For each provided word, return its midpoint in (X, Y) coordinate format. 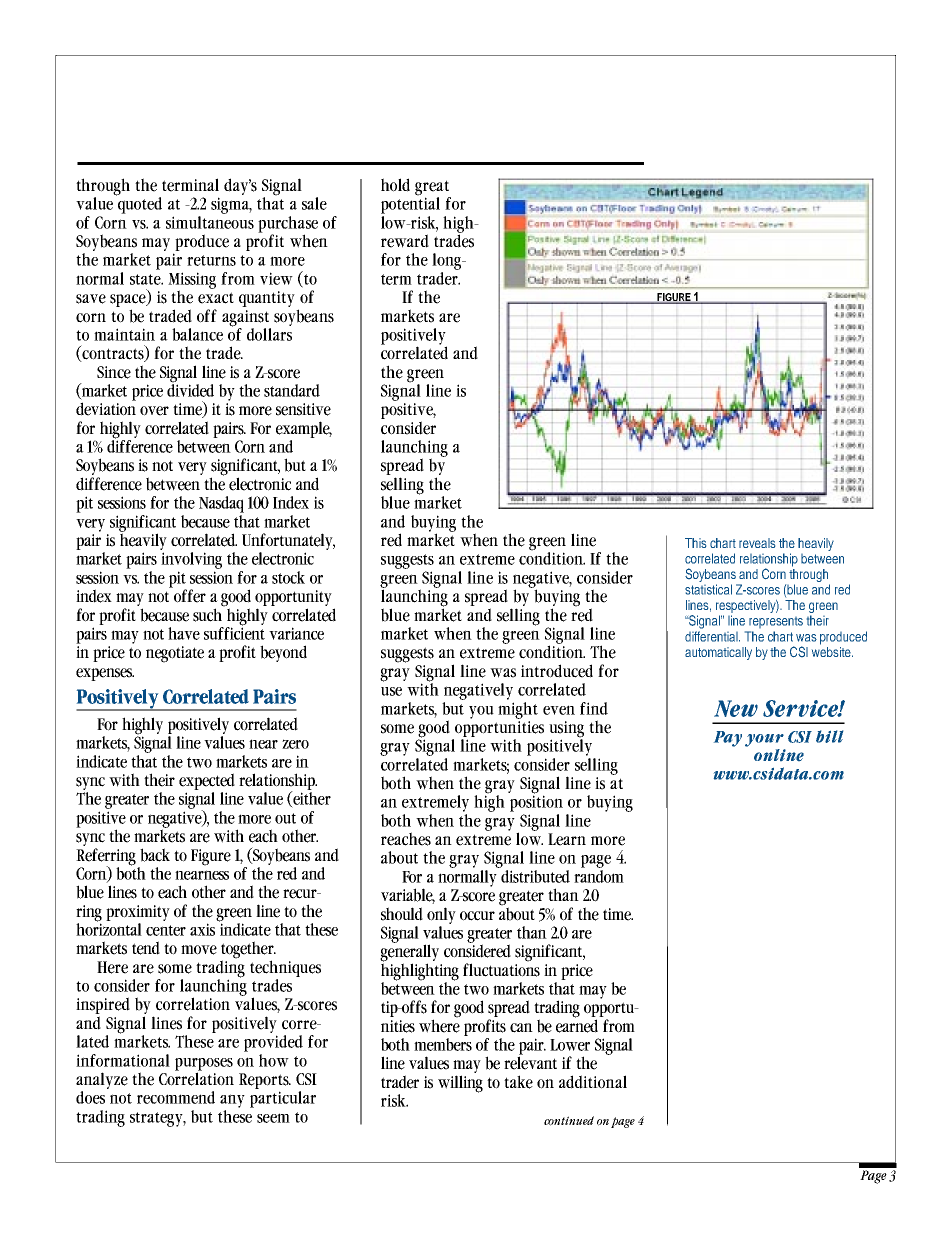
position (536, 802)
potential (410, 204)
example (304, 429)
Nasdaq (221, 504)
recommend (176, 1097)
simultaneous (210, 221)
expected (207, 783)
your (764, 740)
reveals (757, 543)
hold (395, 185)
